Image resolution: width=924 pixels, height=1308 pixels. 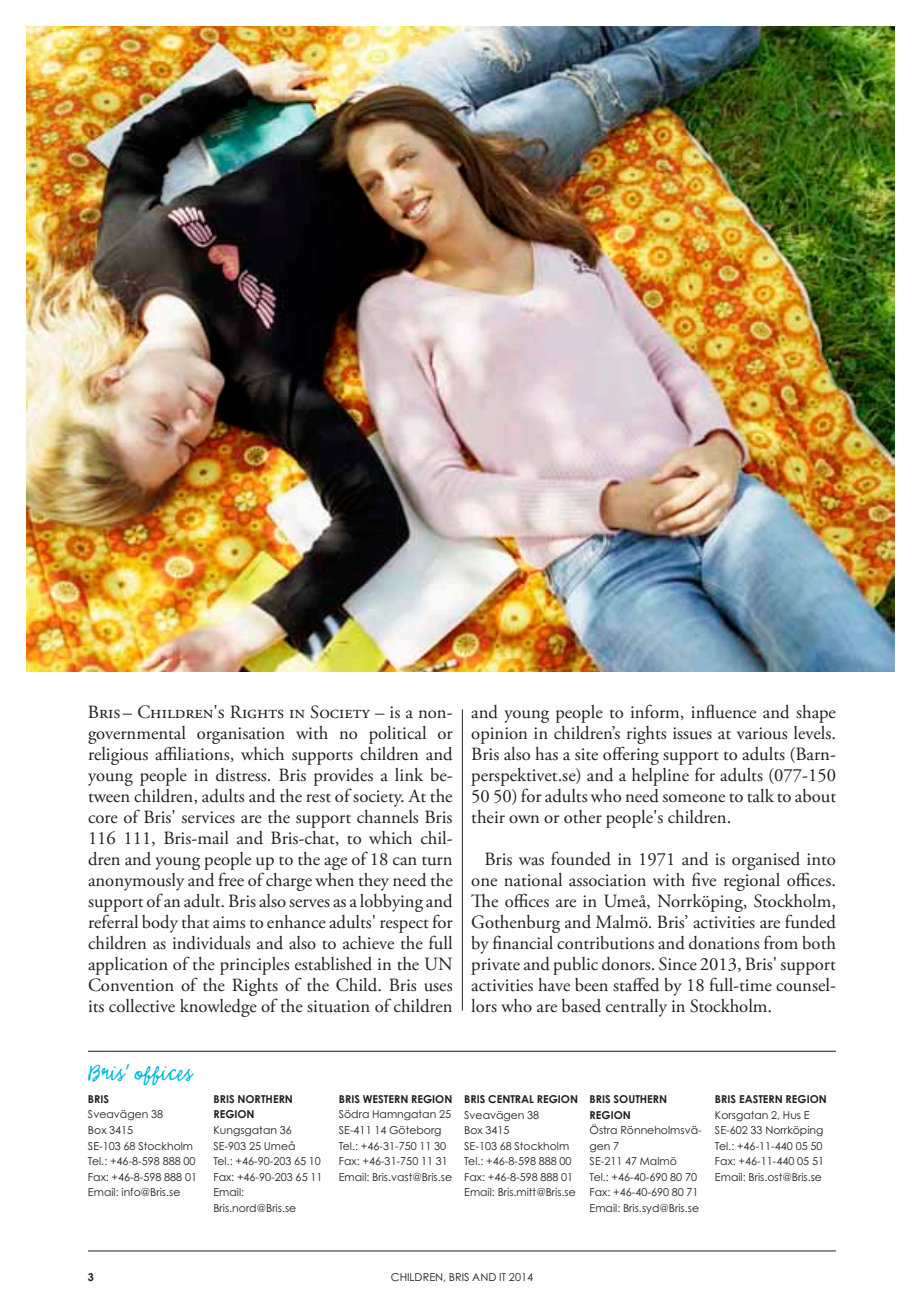 What do you see at coordinates (515, 924) in the screenshot?
I see `Gothenburg` at bounding box center [515, 924].
